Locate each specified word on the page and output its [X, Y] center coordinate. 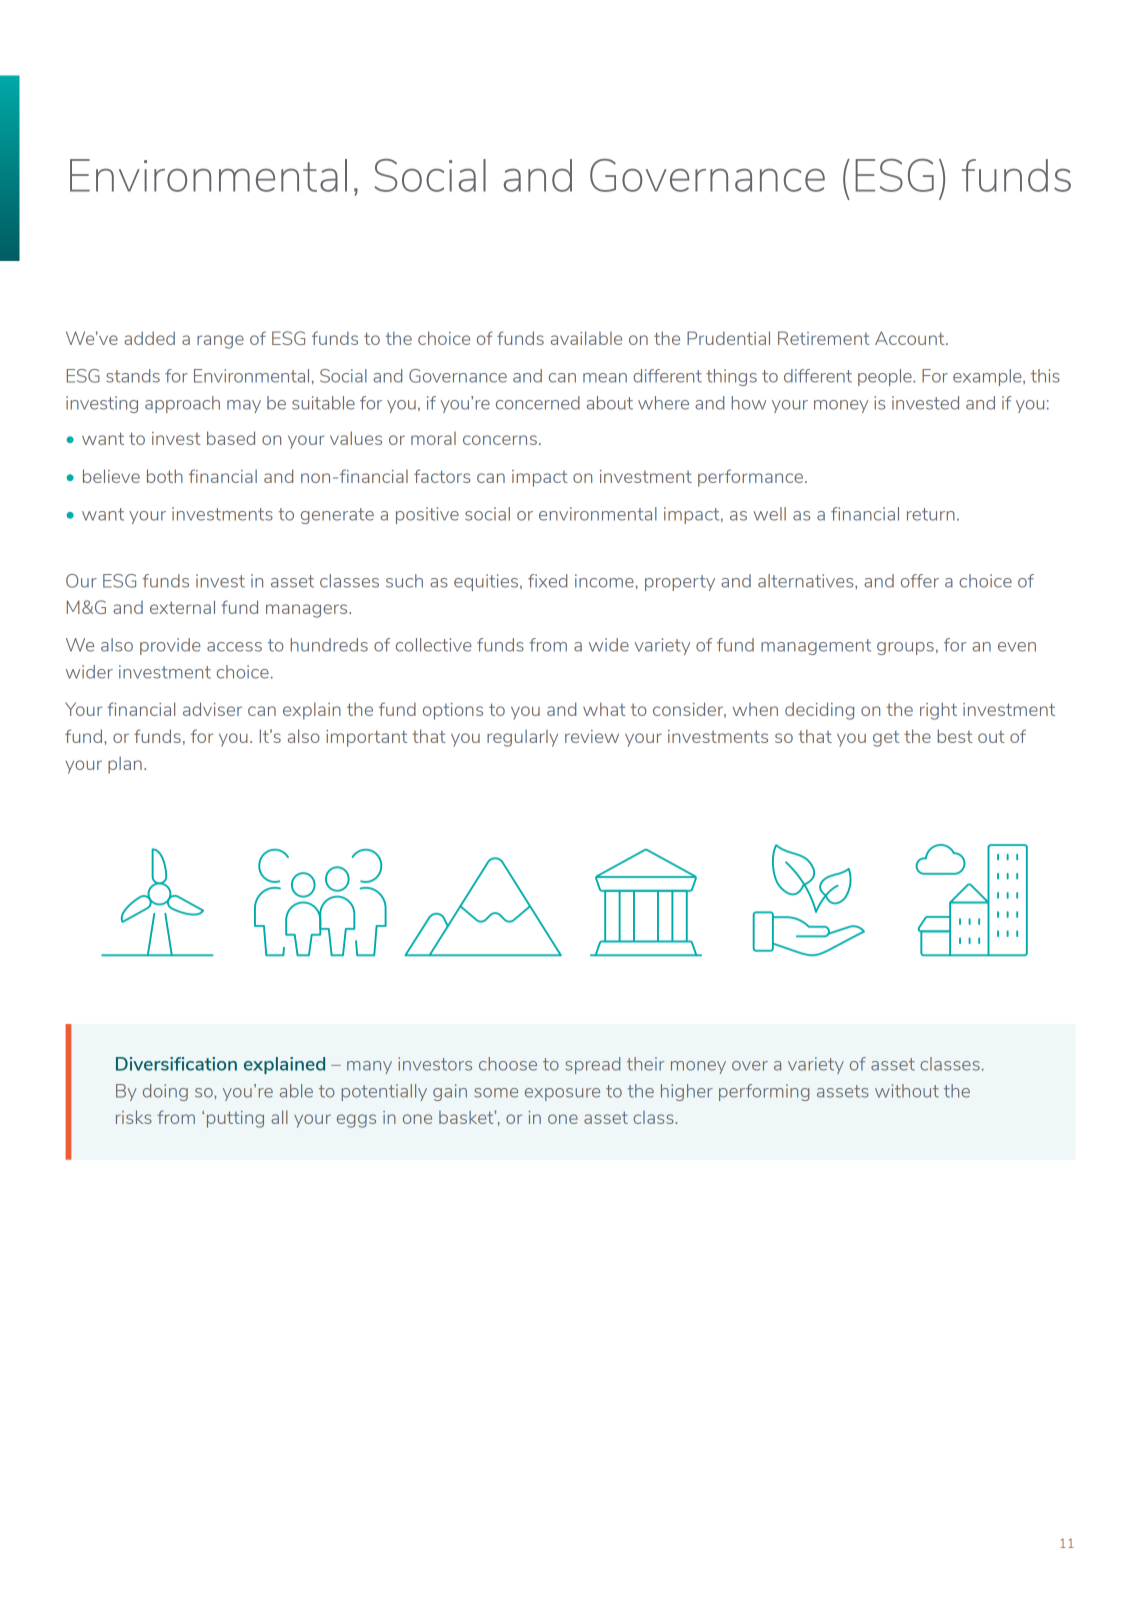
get [886, 738]
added [149, 338]
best [955, 736]
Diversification [176, 1064]
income [604, 581]
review [592, 736]
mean [605, 378]
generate [337, 516]
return [931, 514]
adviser [212, 709]
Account [911, 338]
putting [235, 1119]
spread [592, 1065]
